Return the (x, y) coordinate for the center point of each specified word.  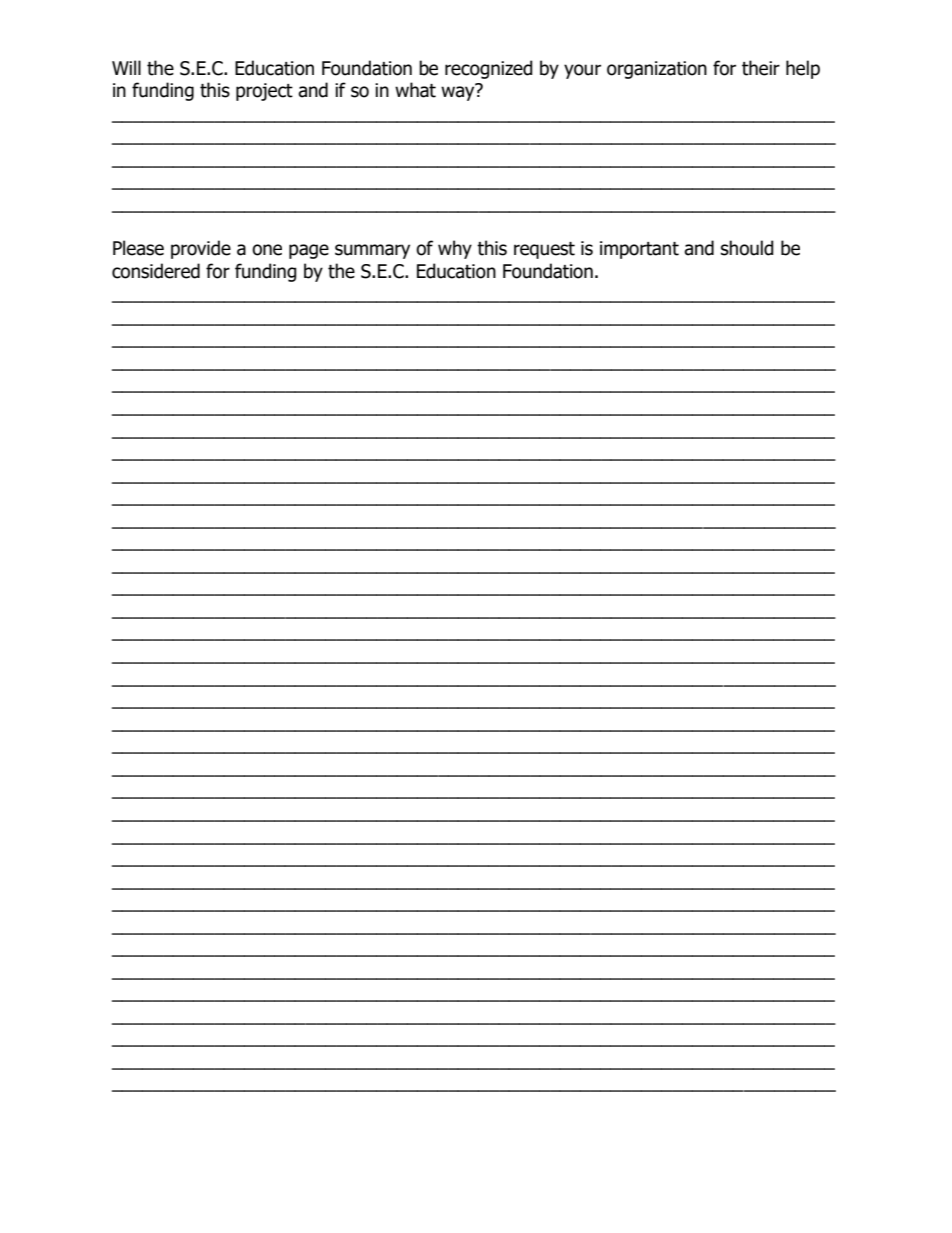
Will (126, 67)
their (761, 68)
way (459, 92)
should (747, 248)
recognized (489, 69)
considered (156, 271)
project (264, 92)
